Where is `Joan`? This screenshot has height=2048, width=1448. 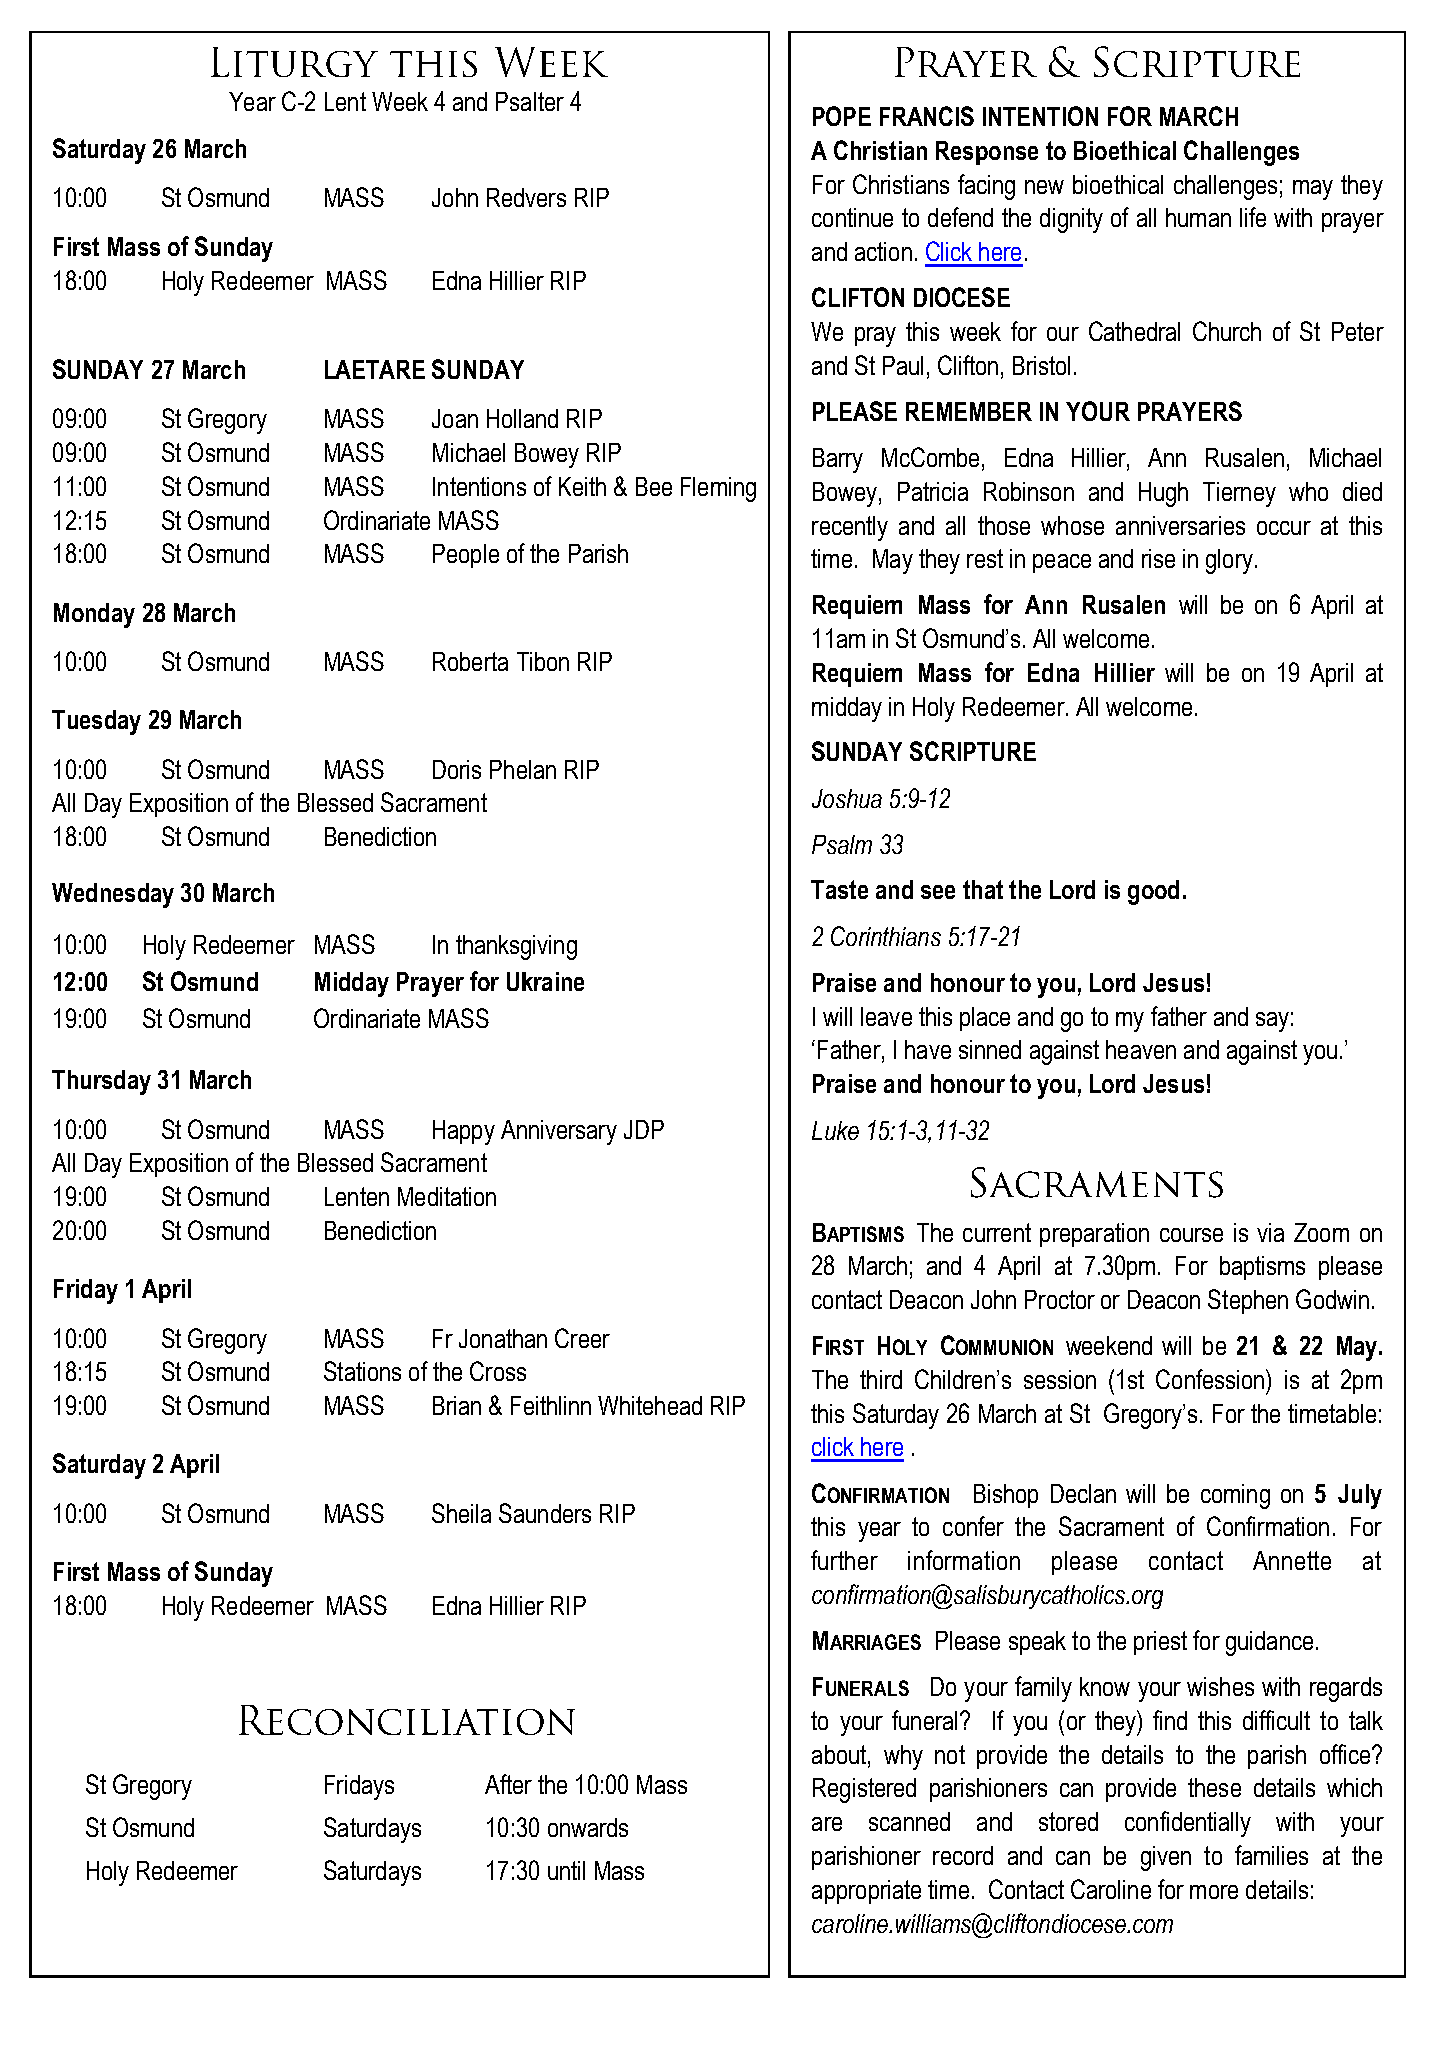 Joan is located at coordinates (455, 418).
